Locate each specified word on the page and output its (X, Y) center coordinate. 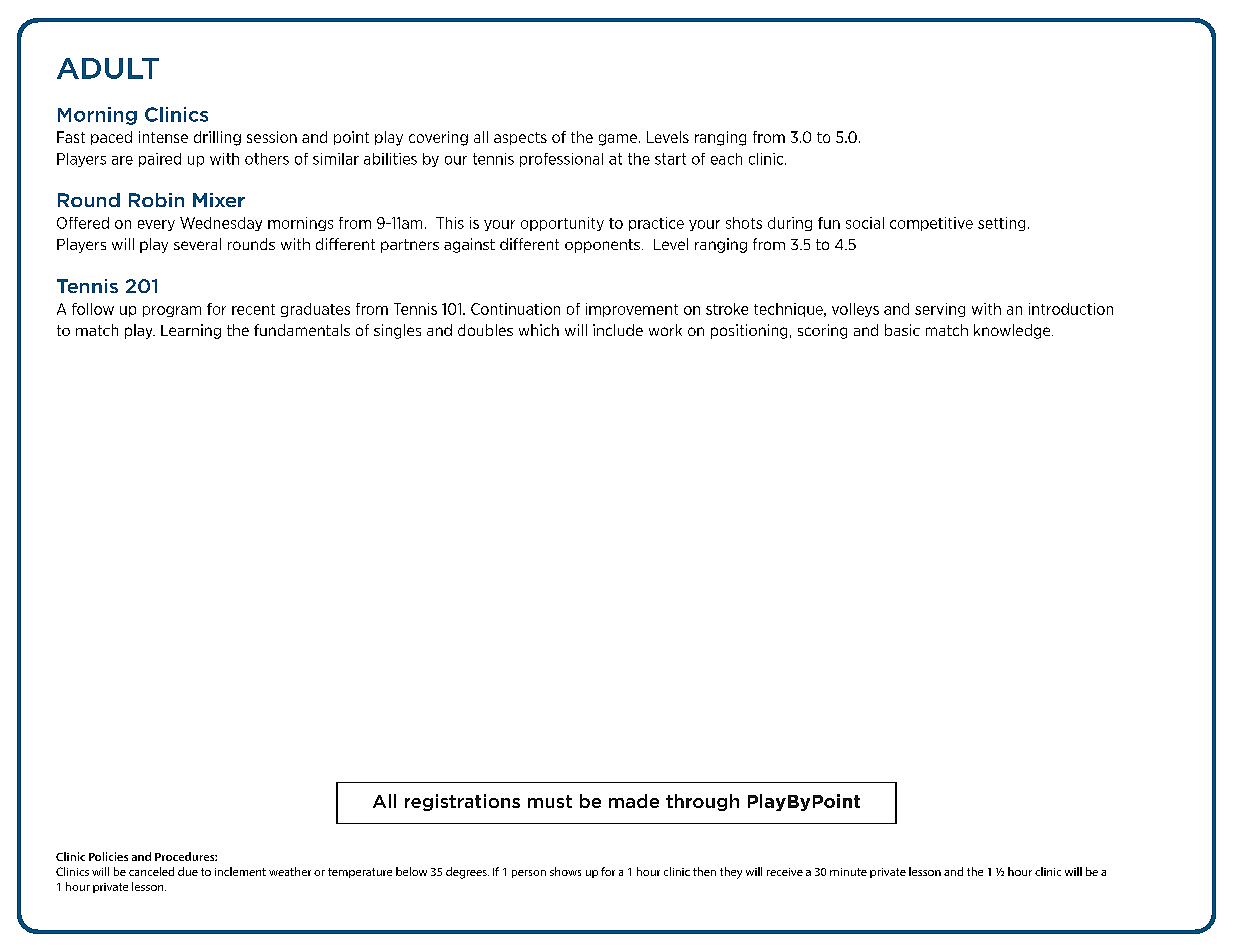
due (188, 871)
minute (848, 872)
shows (565, 871)
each (726, 159)
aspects (520, 138)
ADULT (108, 68)
